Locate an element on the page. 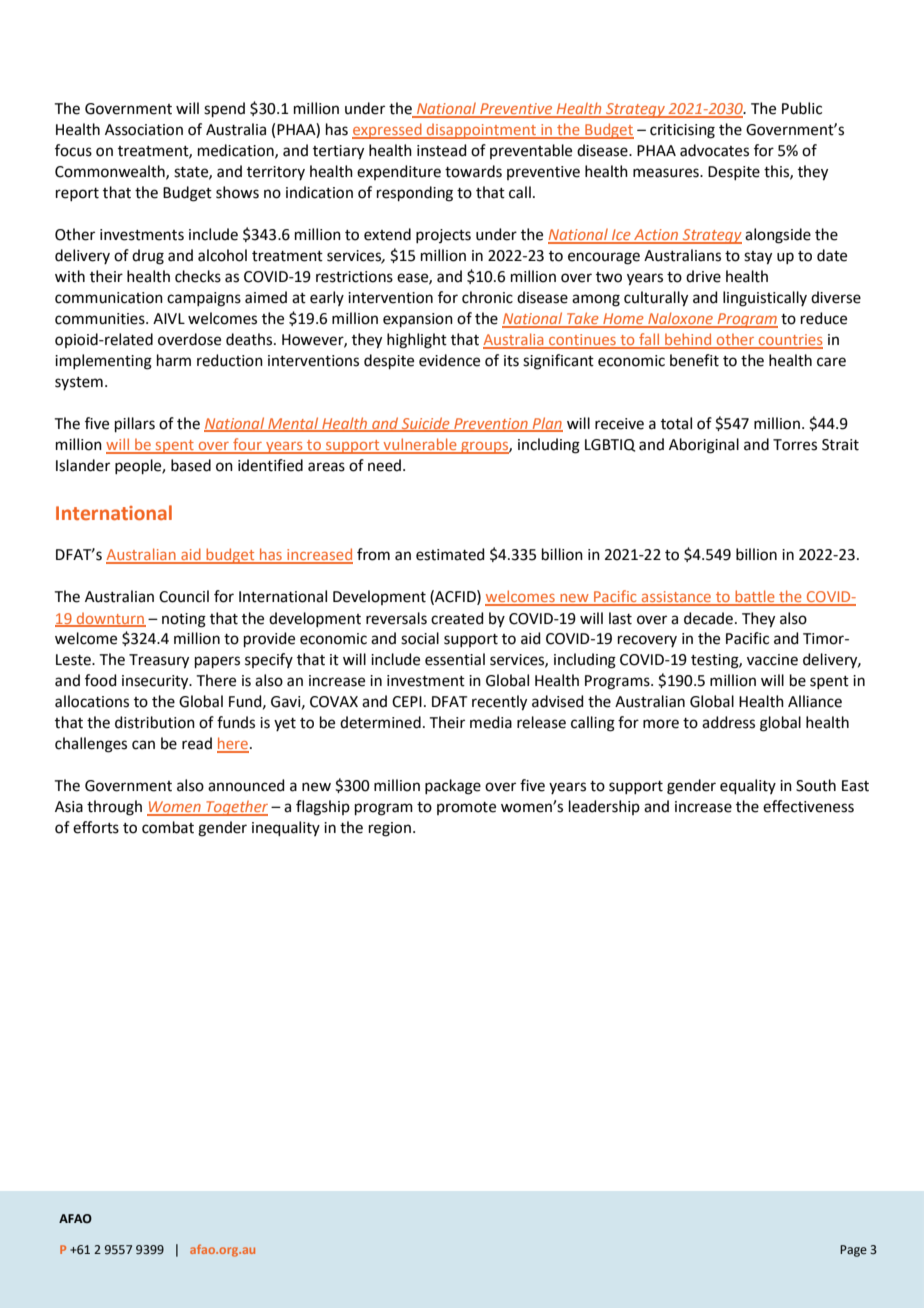  Page is located at coordinates (853, 1251).
